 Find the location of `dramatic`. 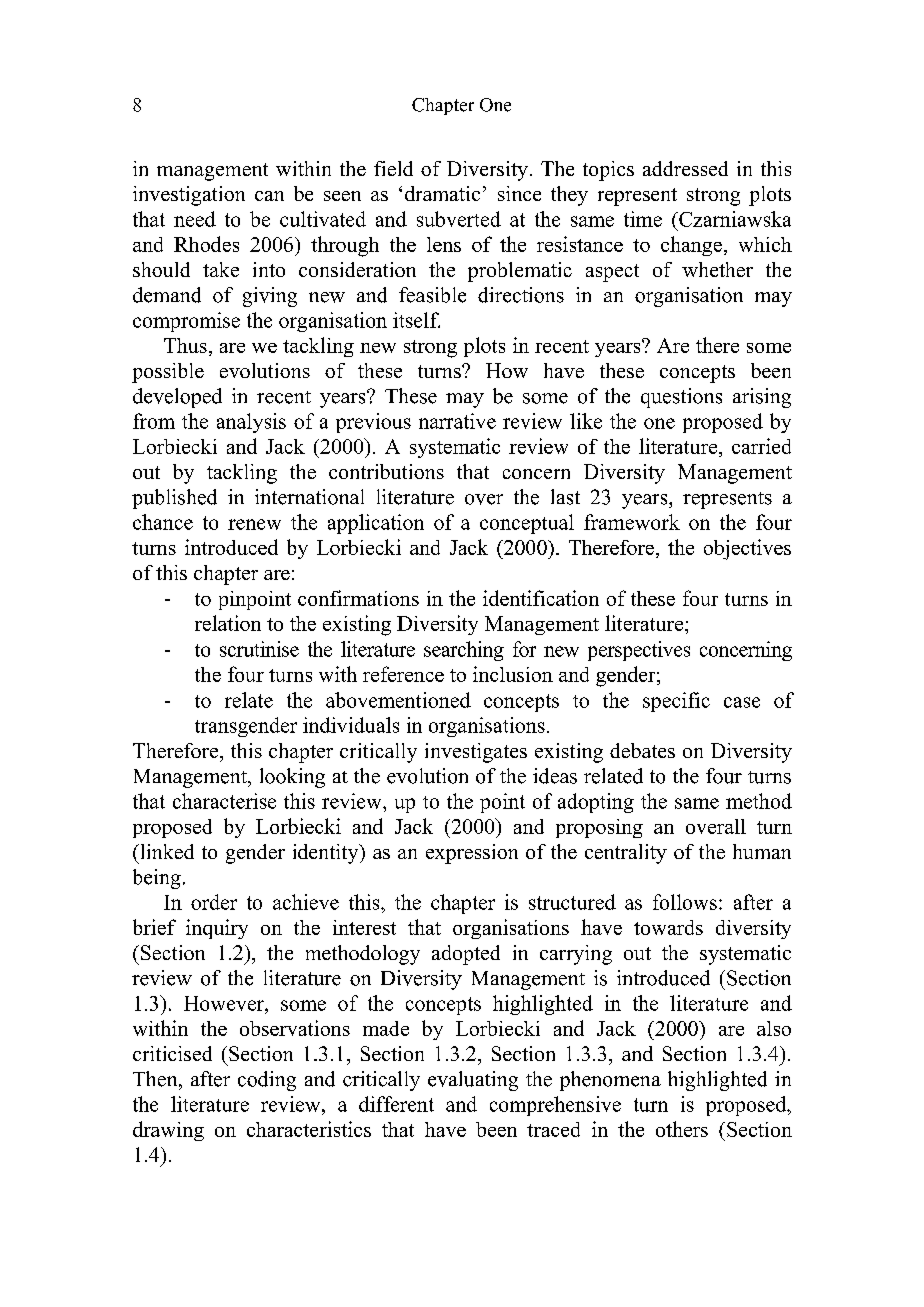

dramatic is located at coordinates (442, 193).
